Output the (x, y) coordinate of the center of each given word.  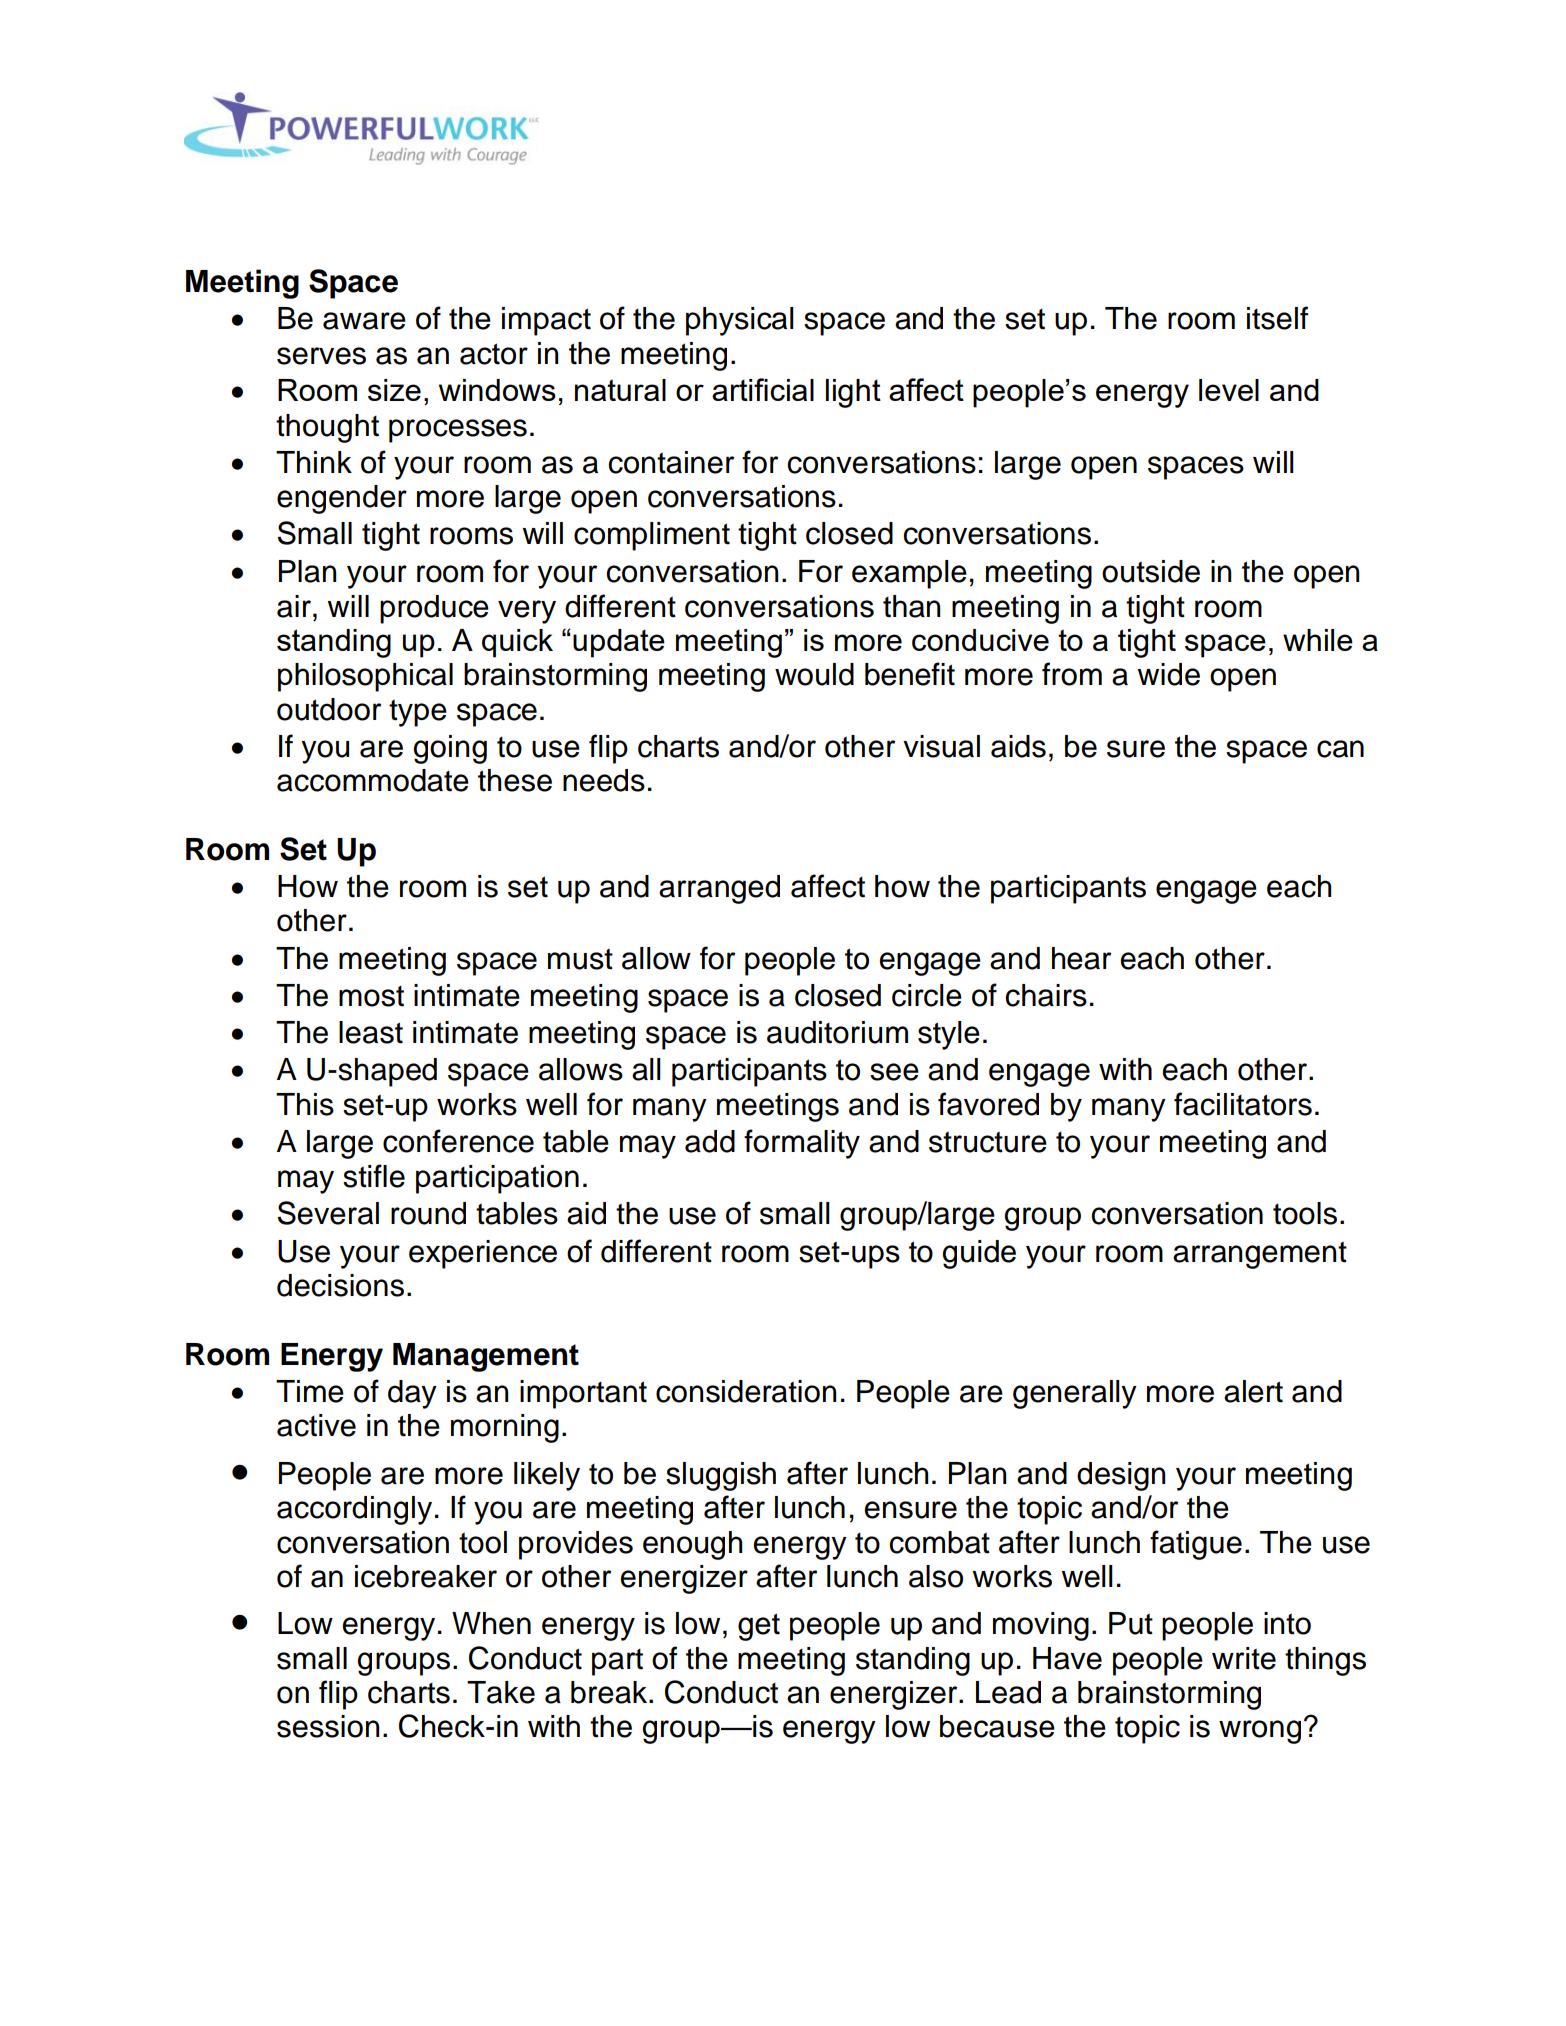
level (1229, 390)
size (394, 390)
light (853, 393)
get (759, 1627)
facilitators (1243, 1104)
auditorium (837, 1032)
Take (501, 1692)
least (371, 1032)
